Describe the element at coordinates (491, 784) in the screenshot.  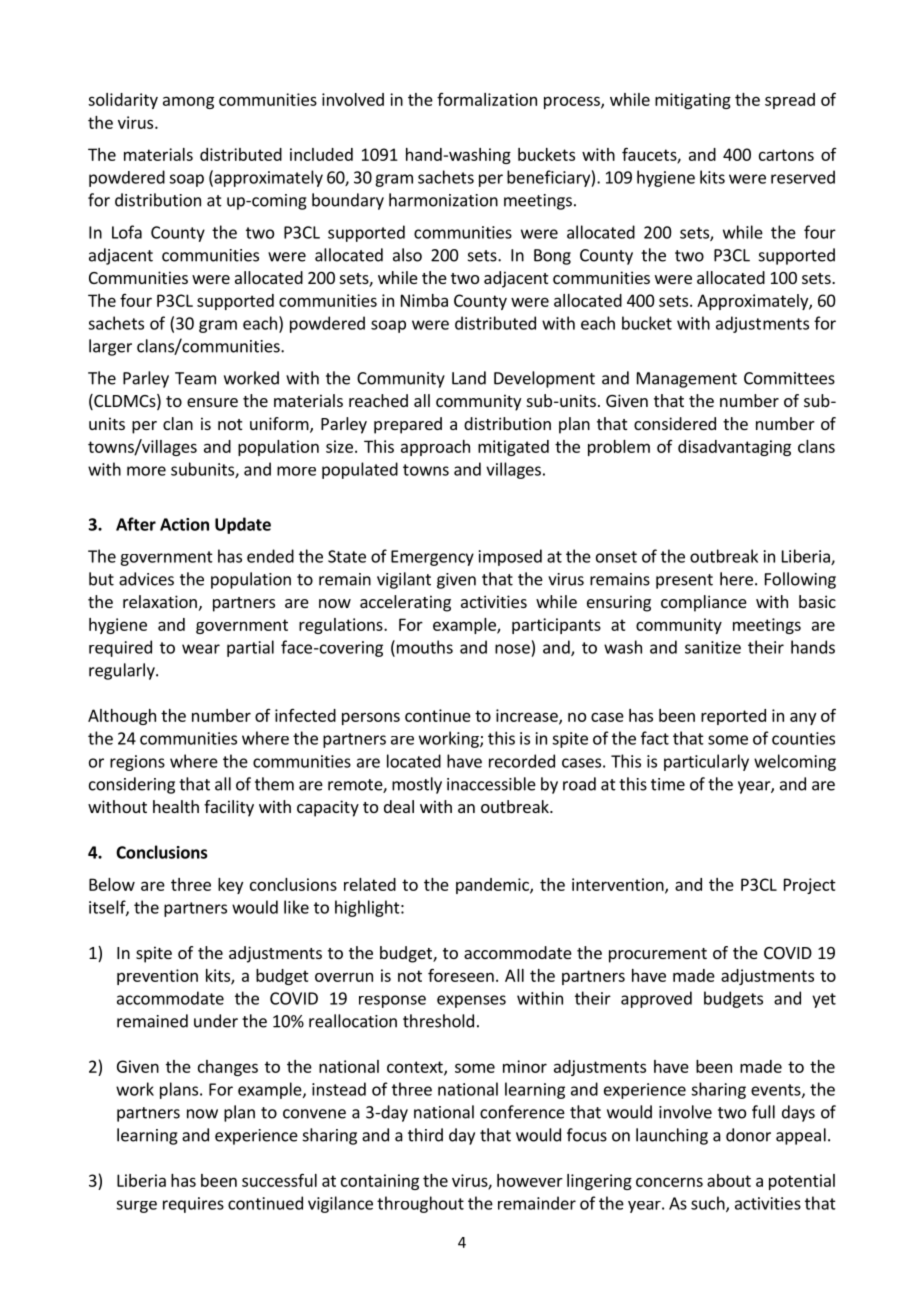
I see `inaccessible` at that location.
